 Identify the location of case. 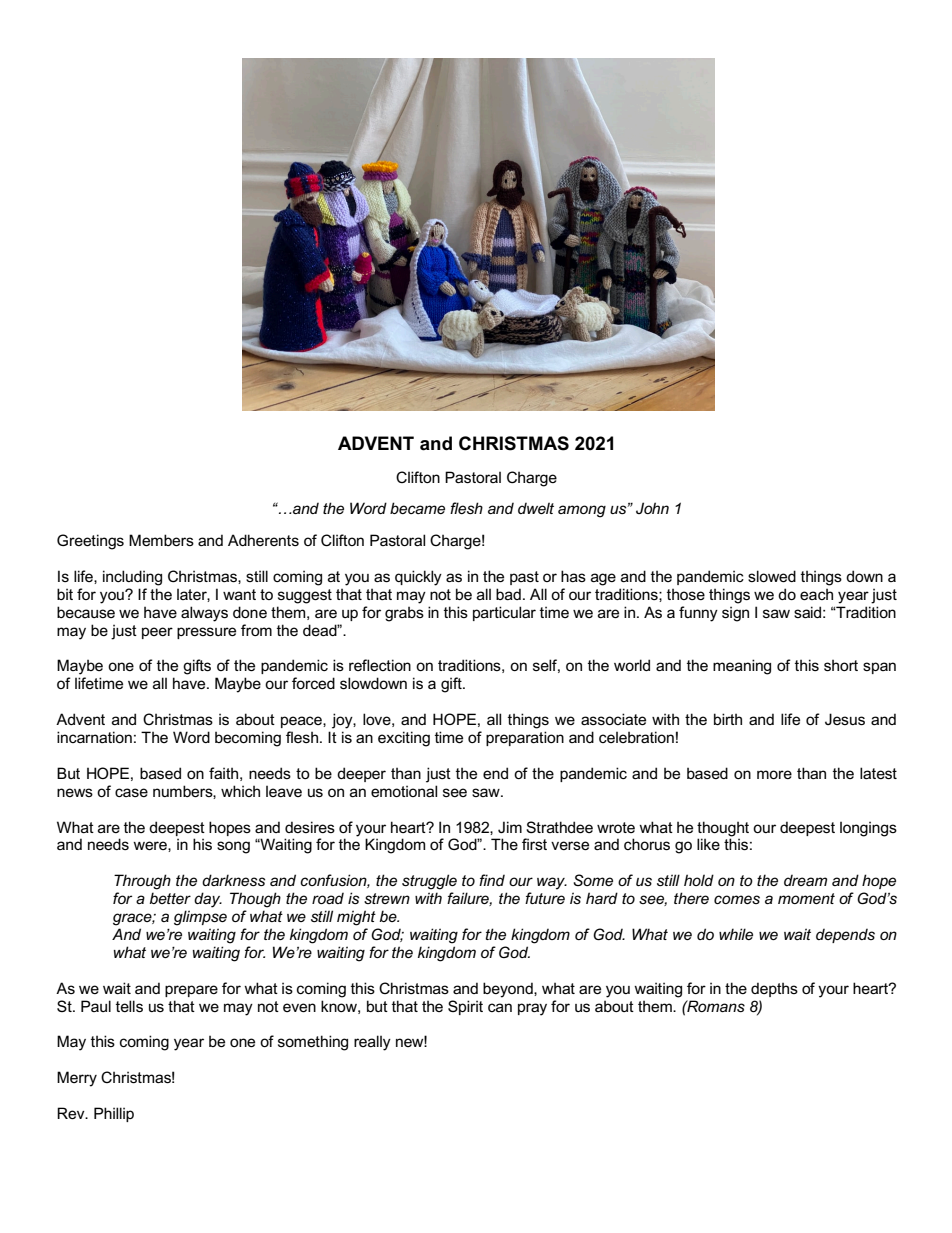
(131, 792).
